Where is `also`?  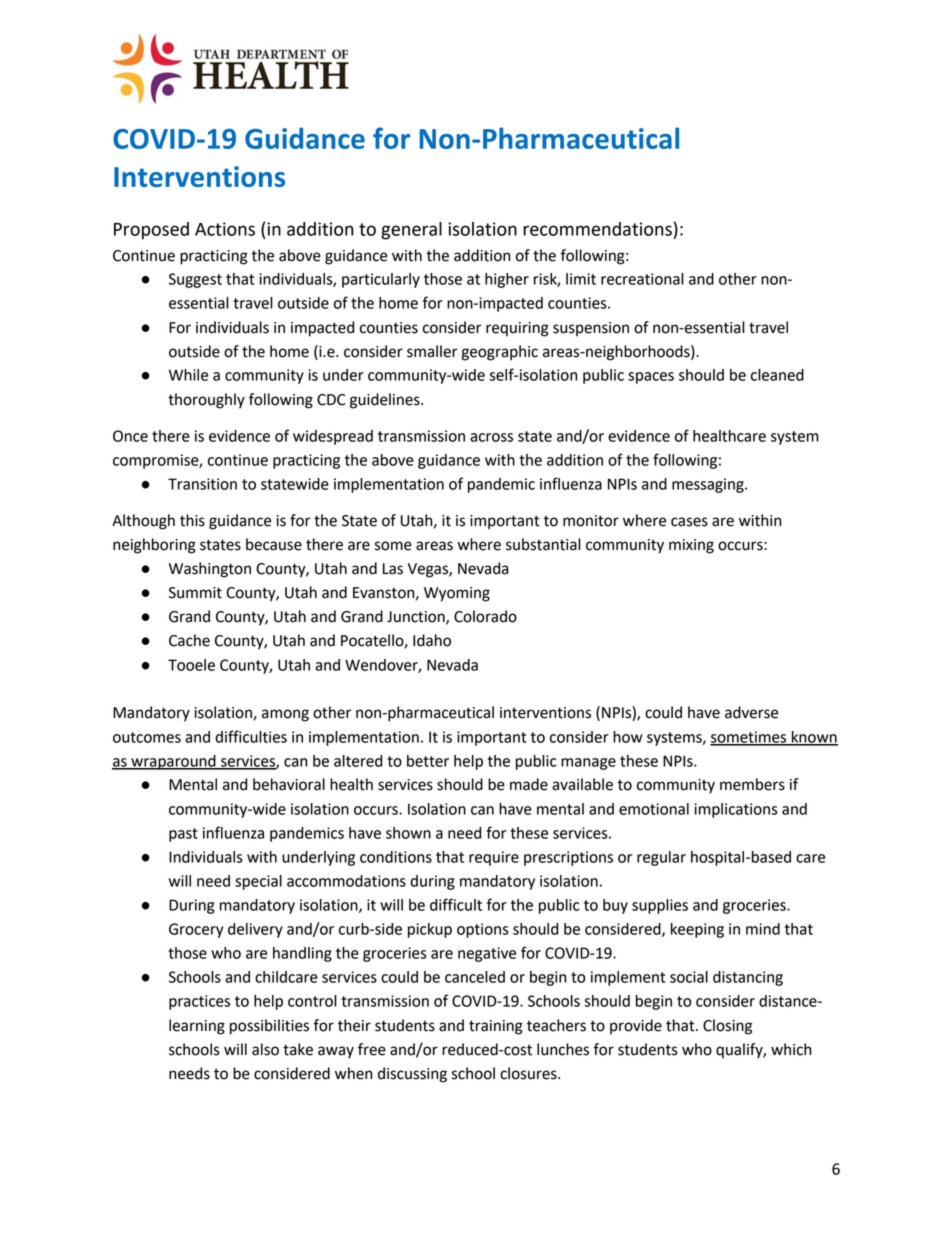
also is located at coordinates (265, 1049).
